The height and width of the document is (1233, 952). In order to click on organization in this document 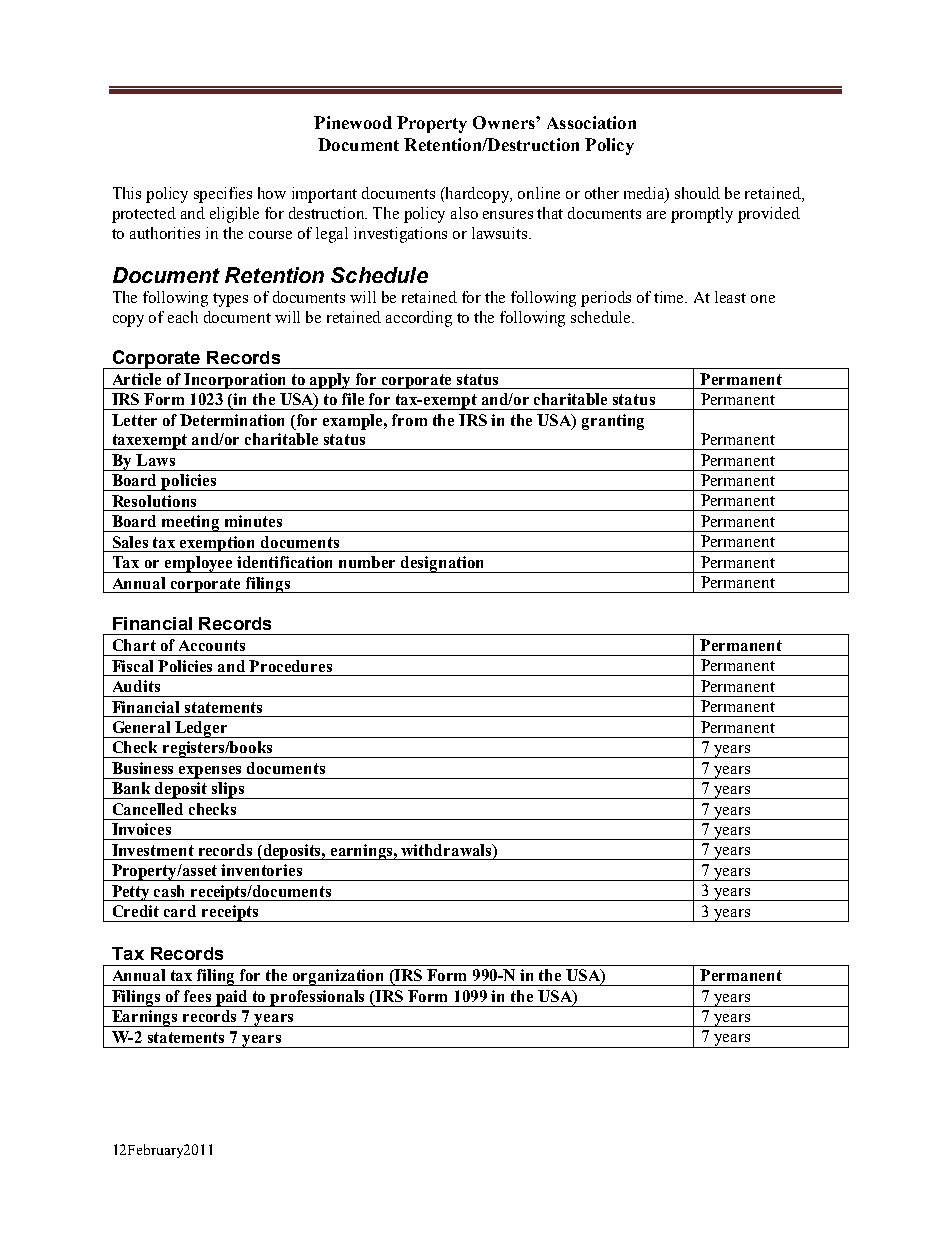, I will do `click(339, 977)`.
